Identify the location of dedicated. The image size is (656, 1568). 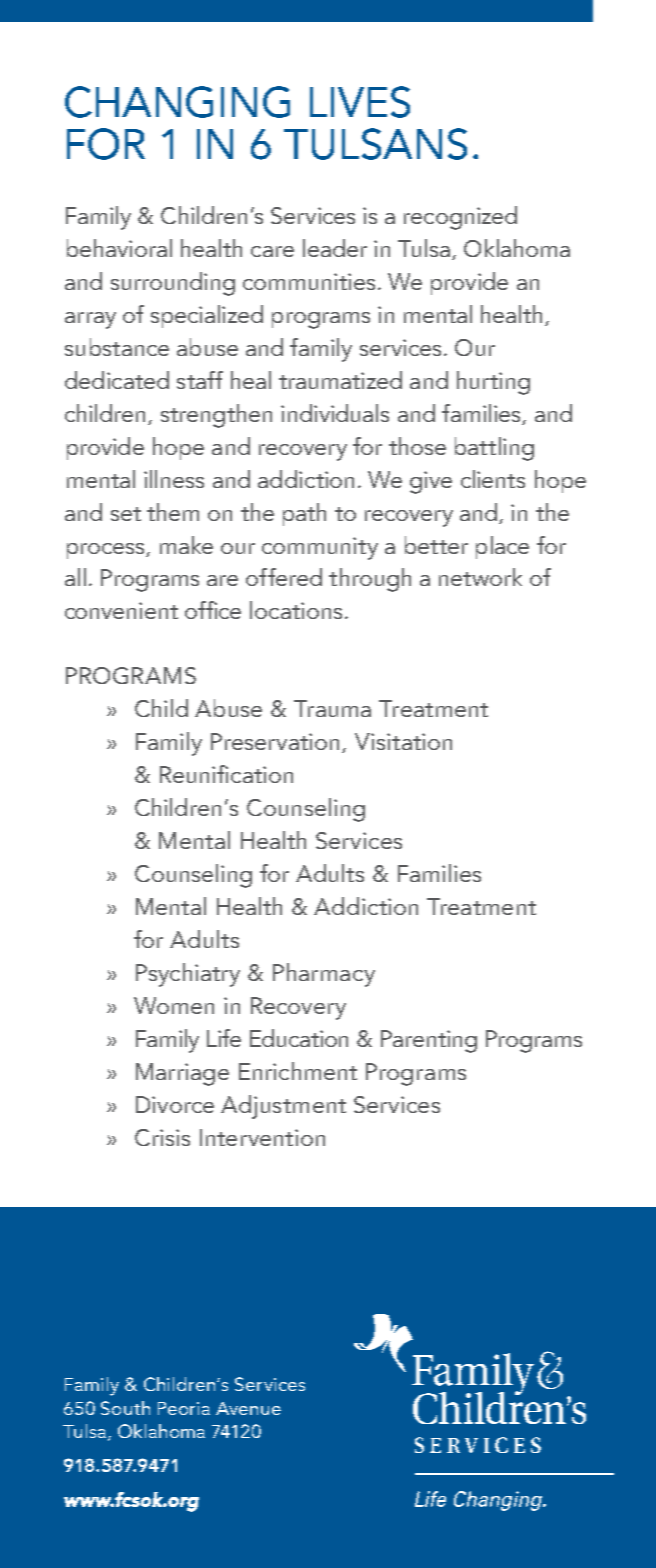
(117, 380).
